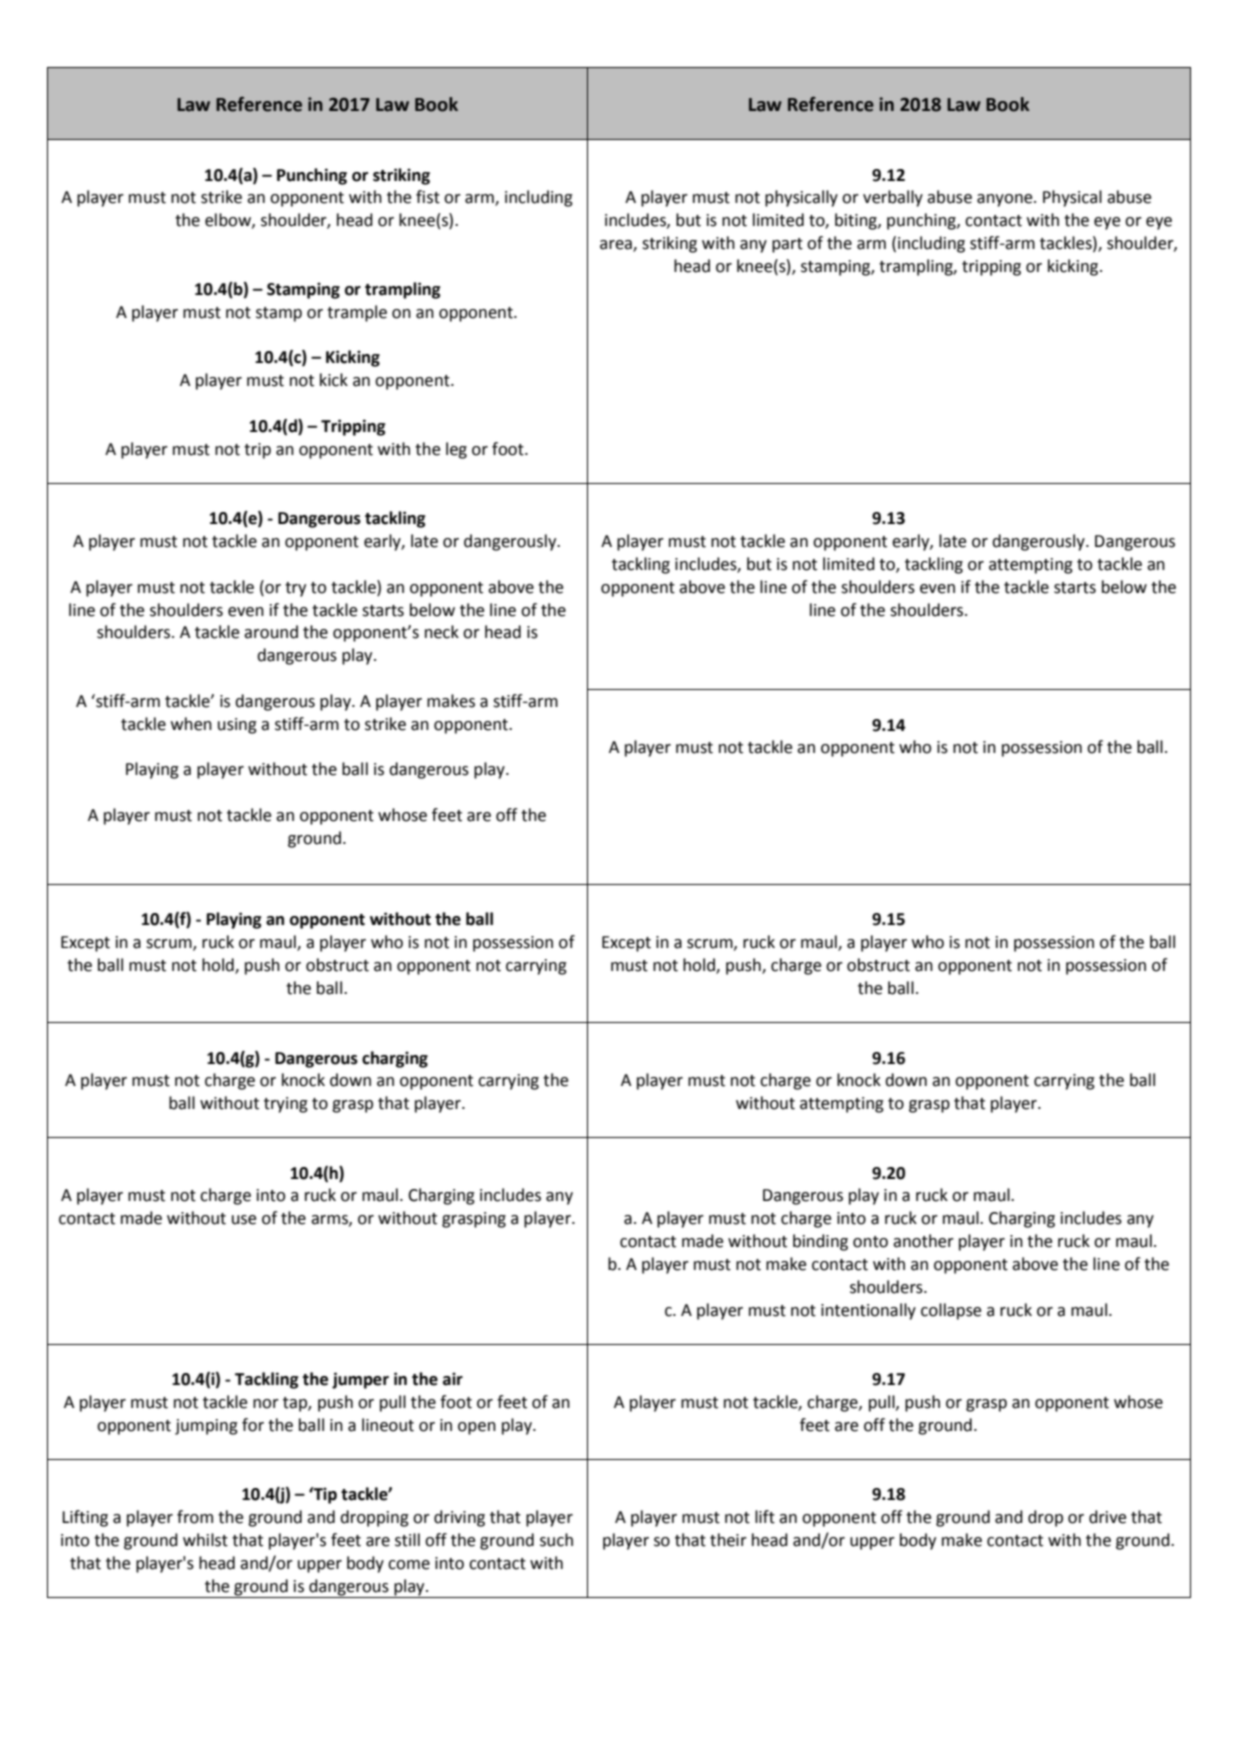 The image size is (1237, 1749). What do you see at coordinates (728, 1540) in the document?
I see `their` at bounding box center [728, 1540].
